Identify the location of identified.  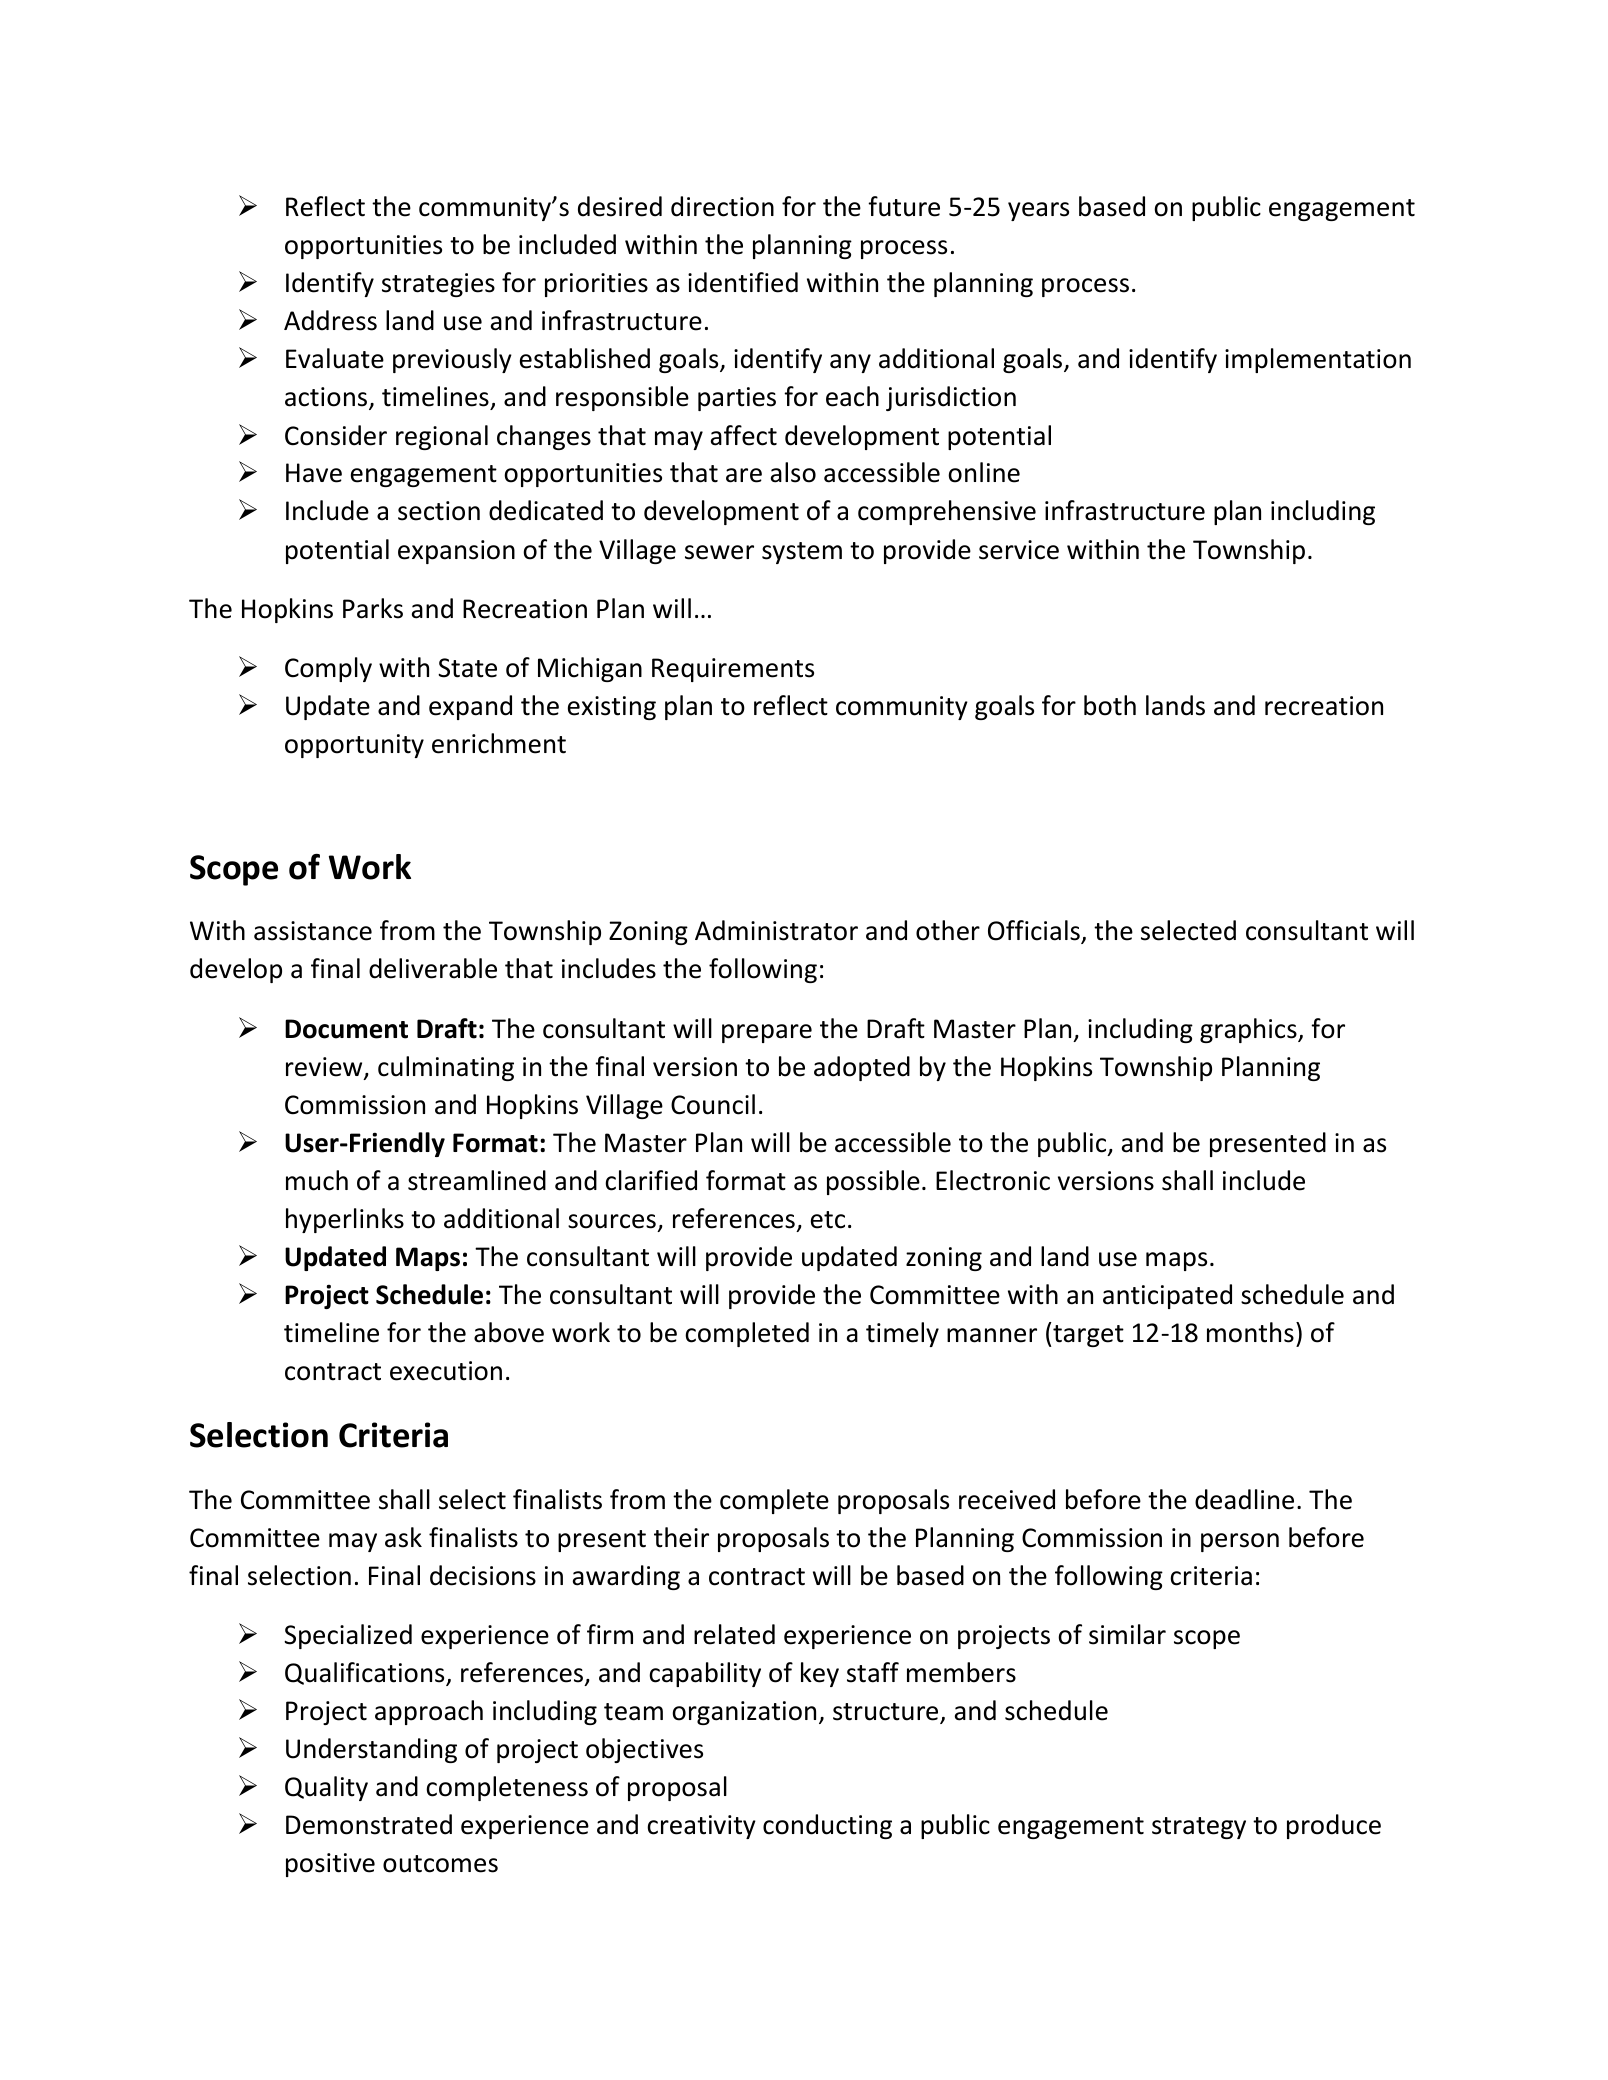
(743, 282).
